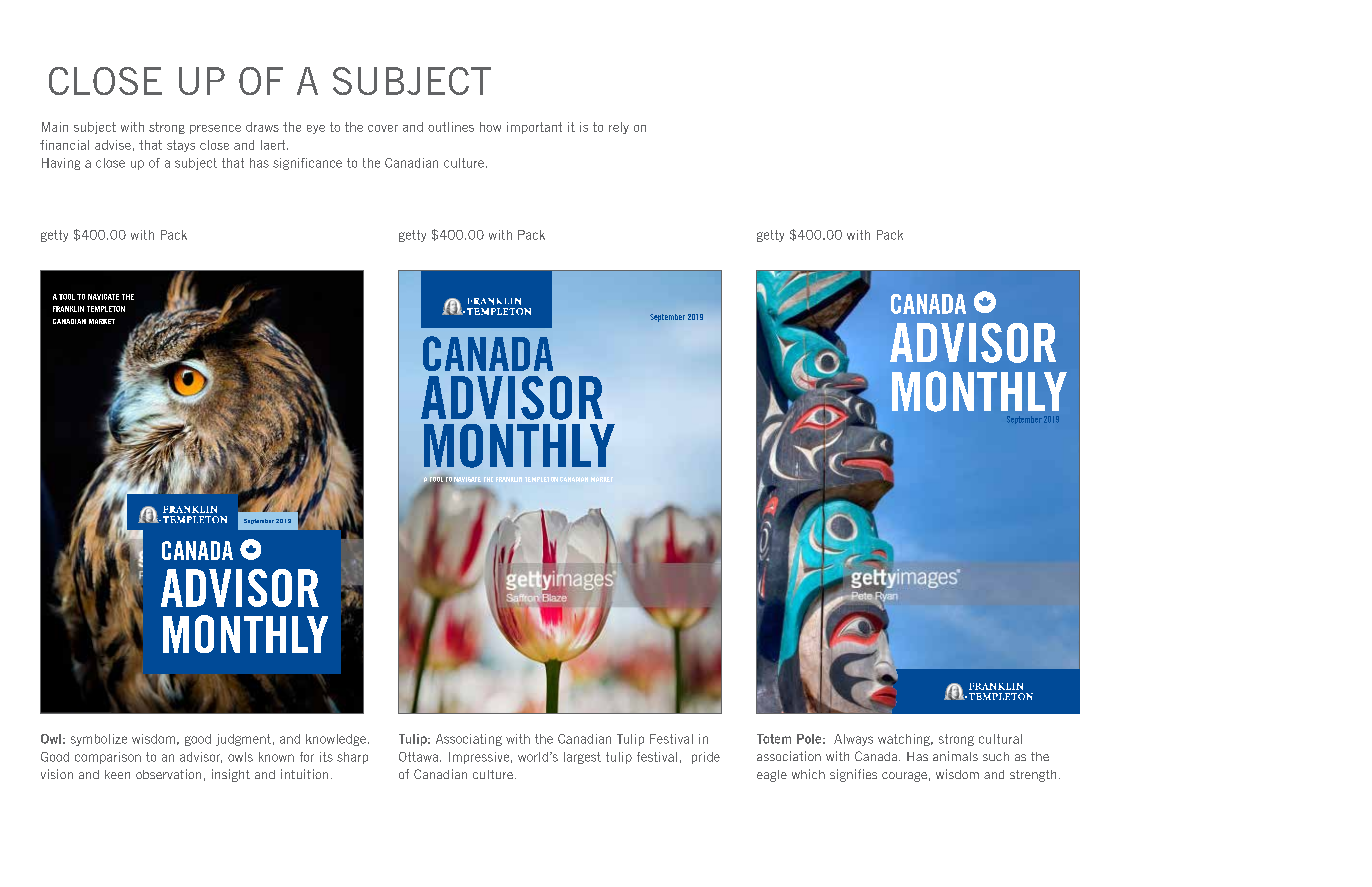 The height and width of the image is (887, 1372). I want to click on cultural, so click(1000, 739).
